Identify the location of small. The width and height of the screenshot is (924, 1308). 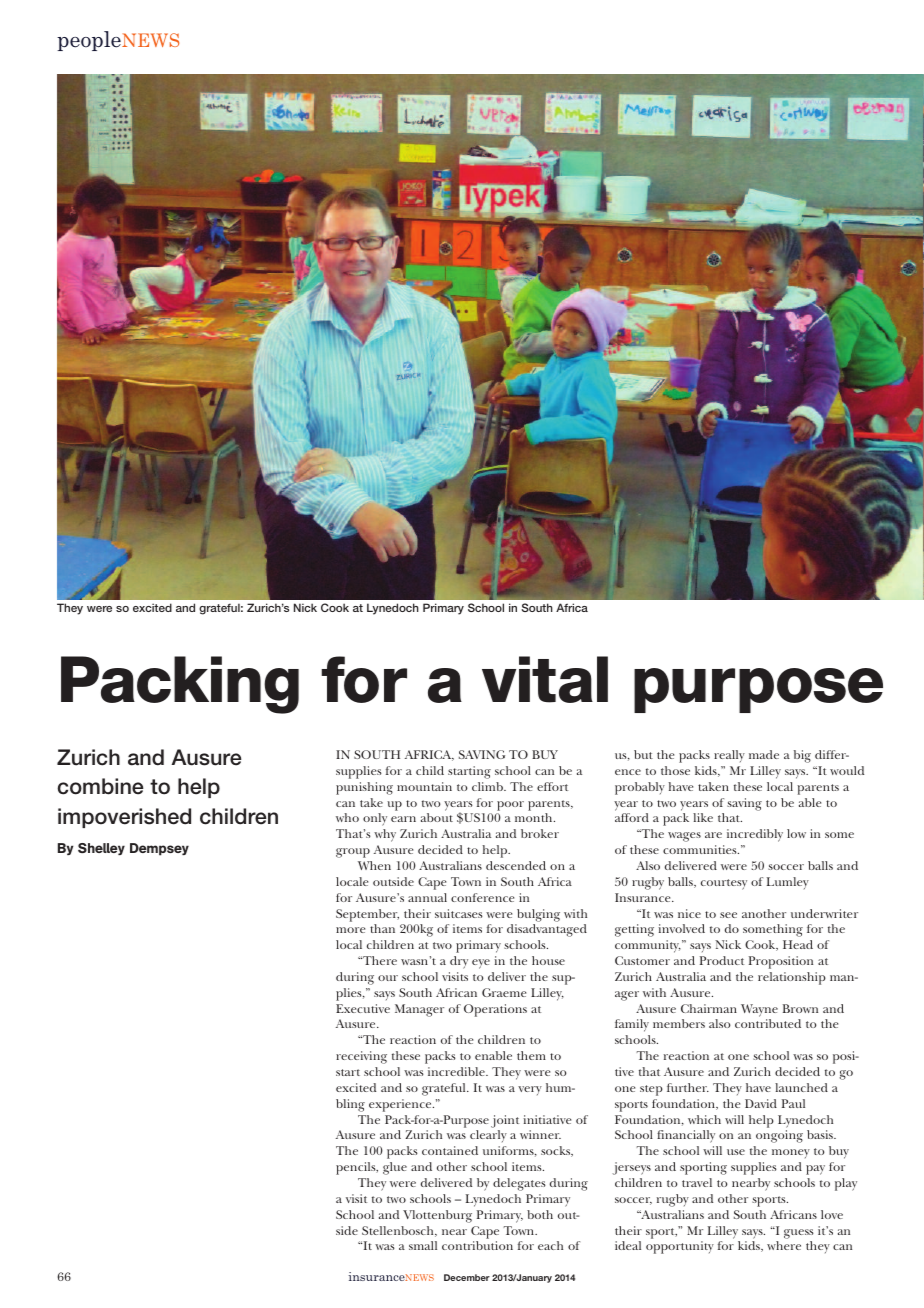
(423, 1245).
